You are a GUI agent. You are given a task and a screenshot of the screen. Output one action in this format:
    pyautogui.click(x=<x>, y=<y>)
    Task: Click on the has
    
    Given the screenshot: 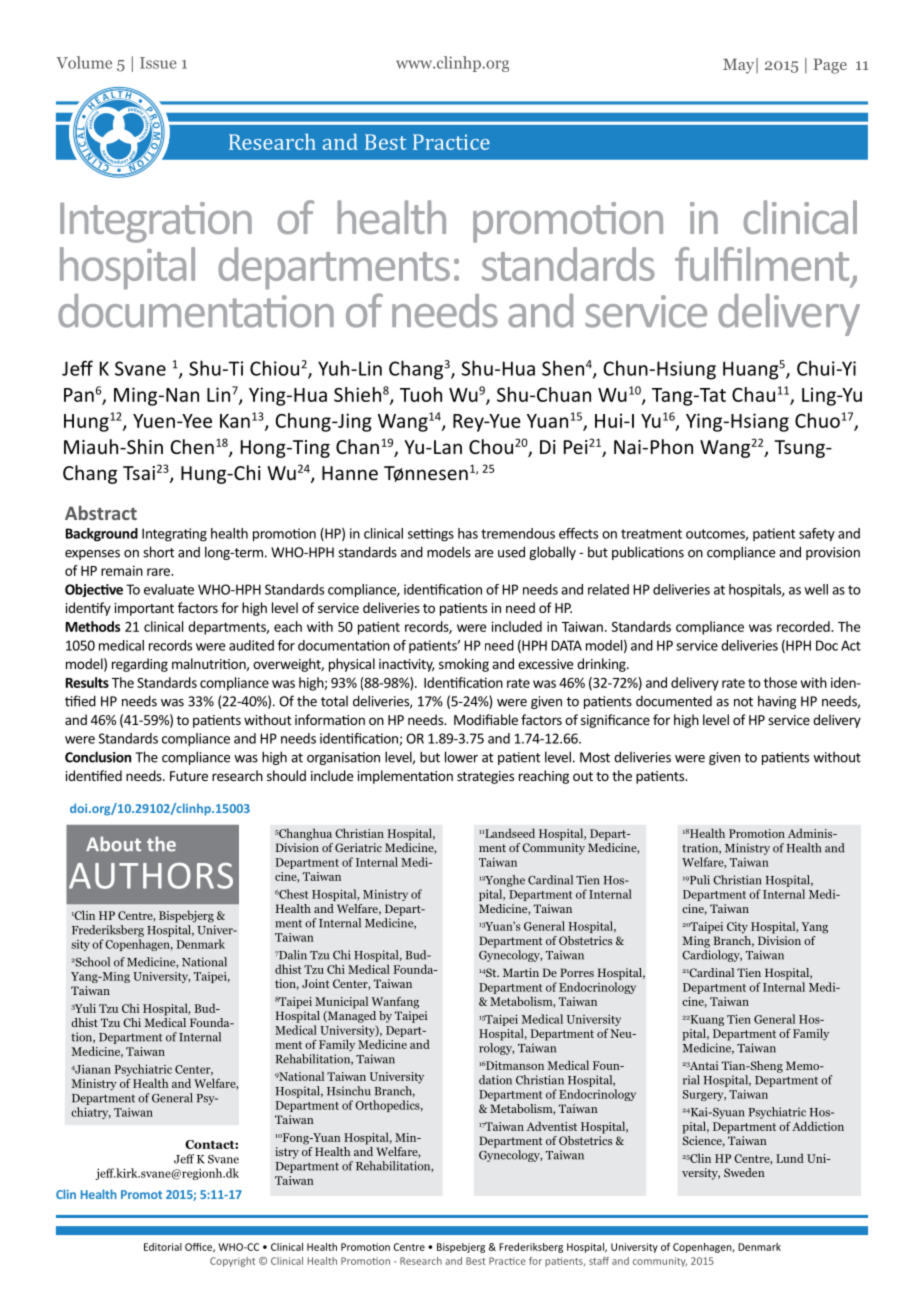 What is the action you would take?
    pyautogui.click(x=468, y=533)
